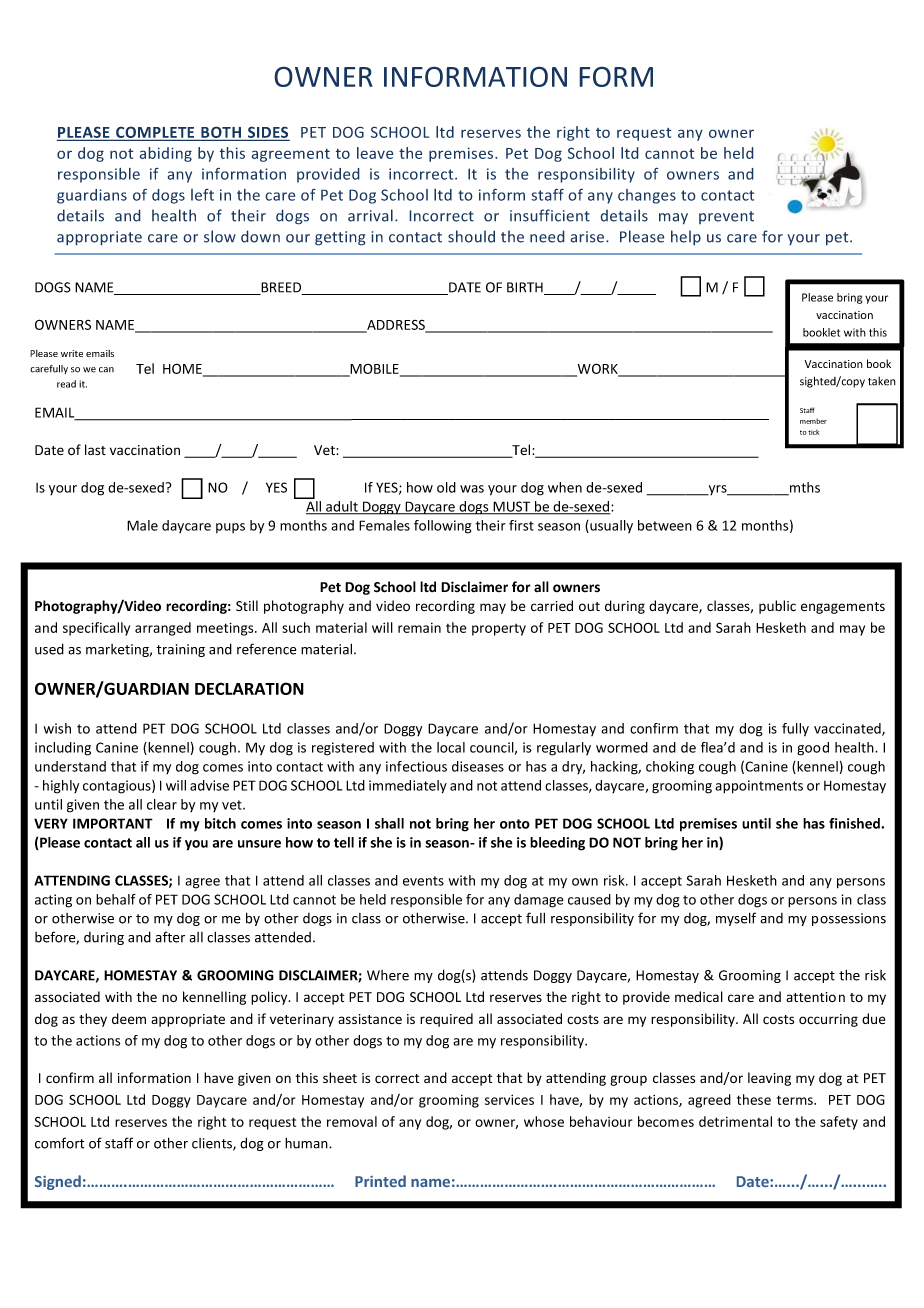  What do you see at coordinates (499, 630) in the page?
I see `property` at bounding box center [499, 630].
